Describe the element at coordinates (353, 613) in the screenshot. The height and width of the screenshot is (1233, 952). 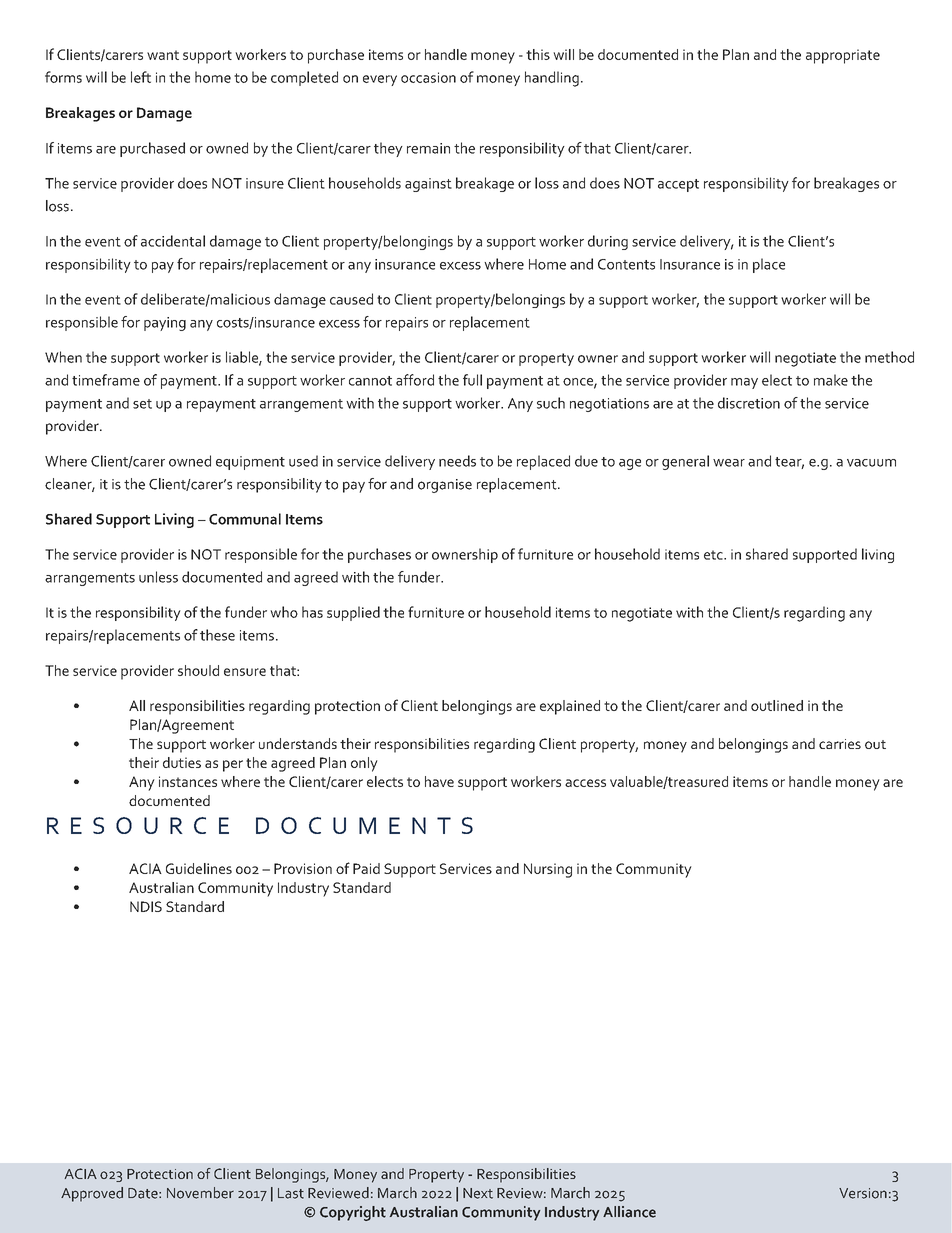
I see `supplied` at that location.
